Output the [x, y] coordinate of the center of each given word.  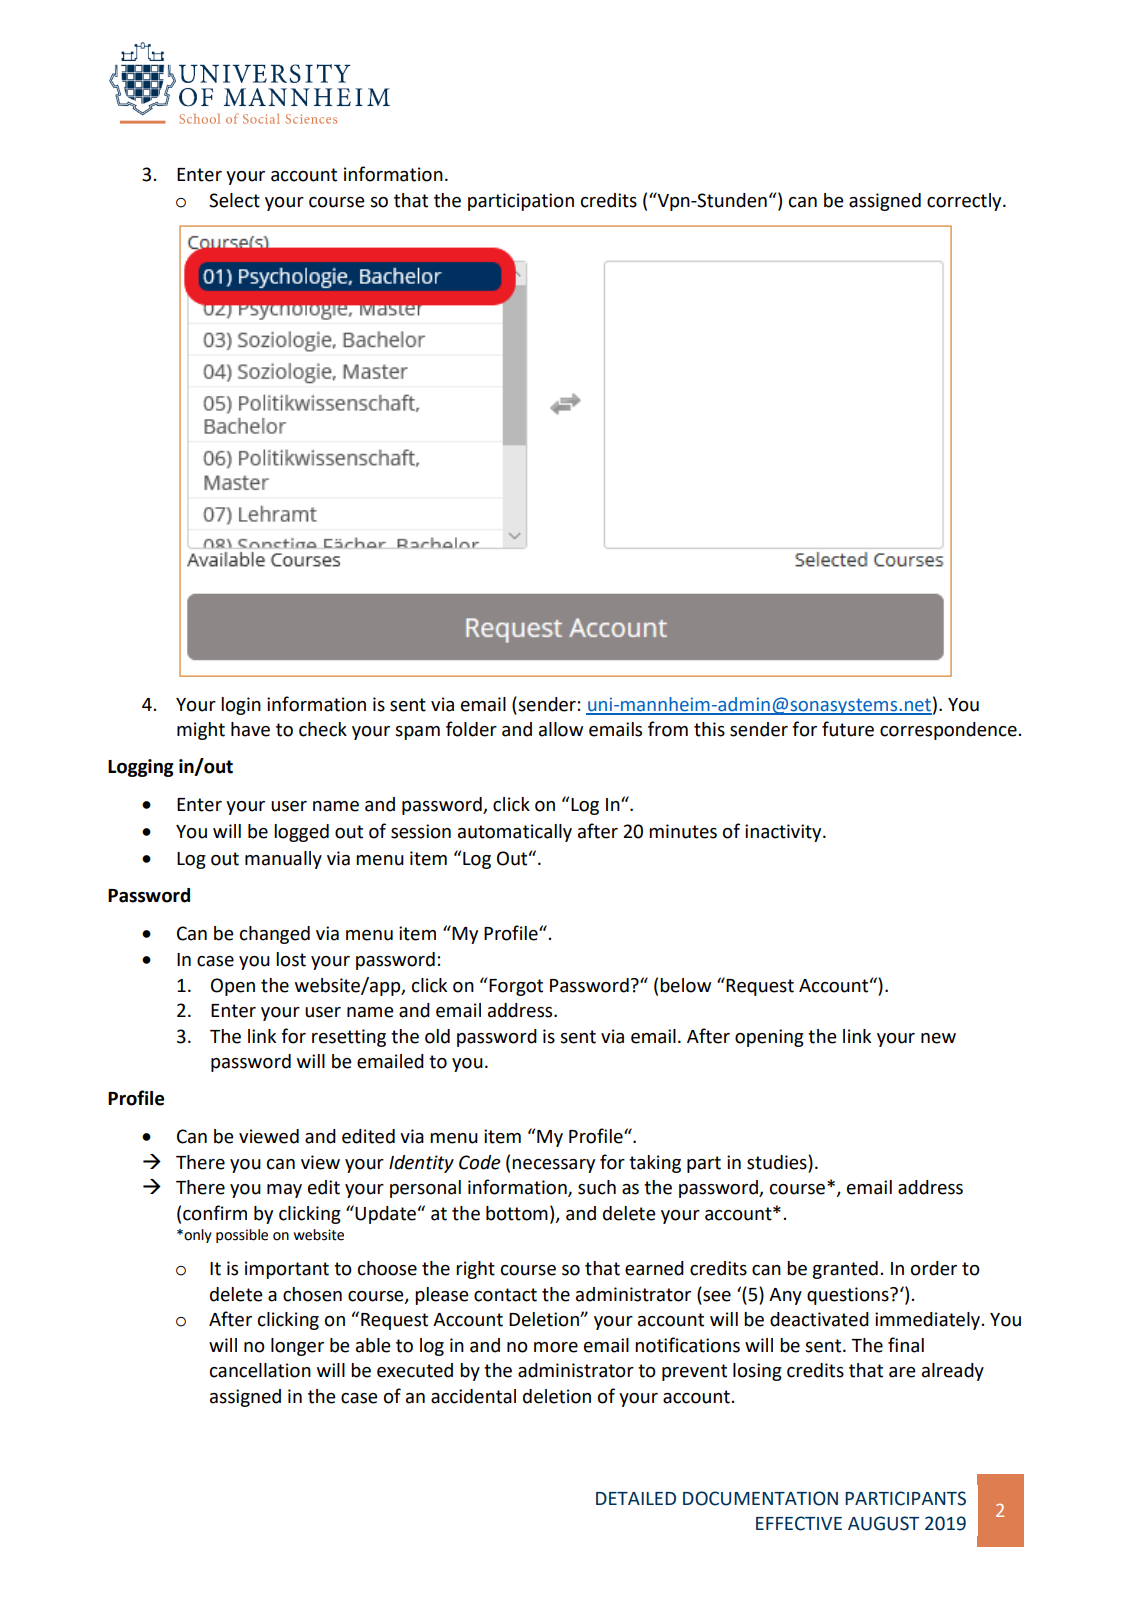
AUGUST [883, 1523]
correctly [965, 202]
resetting [349, 1038]
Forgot [516, 987]
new [938, 1038]
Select [234, 200]
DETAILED [636, 1498]
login [241, 706]
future [848, 729]
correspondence [948, 731]
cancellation [260, 1370]
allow [561, 729]
